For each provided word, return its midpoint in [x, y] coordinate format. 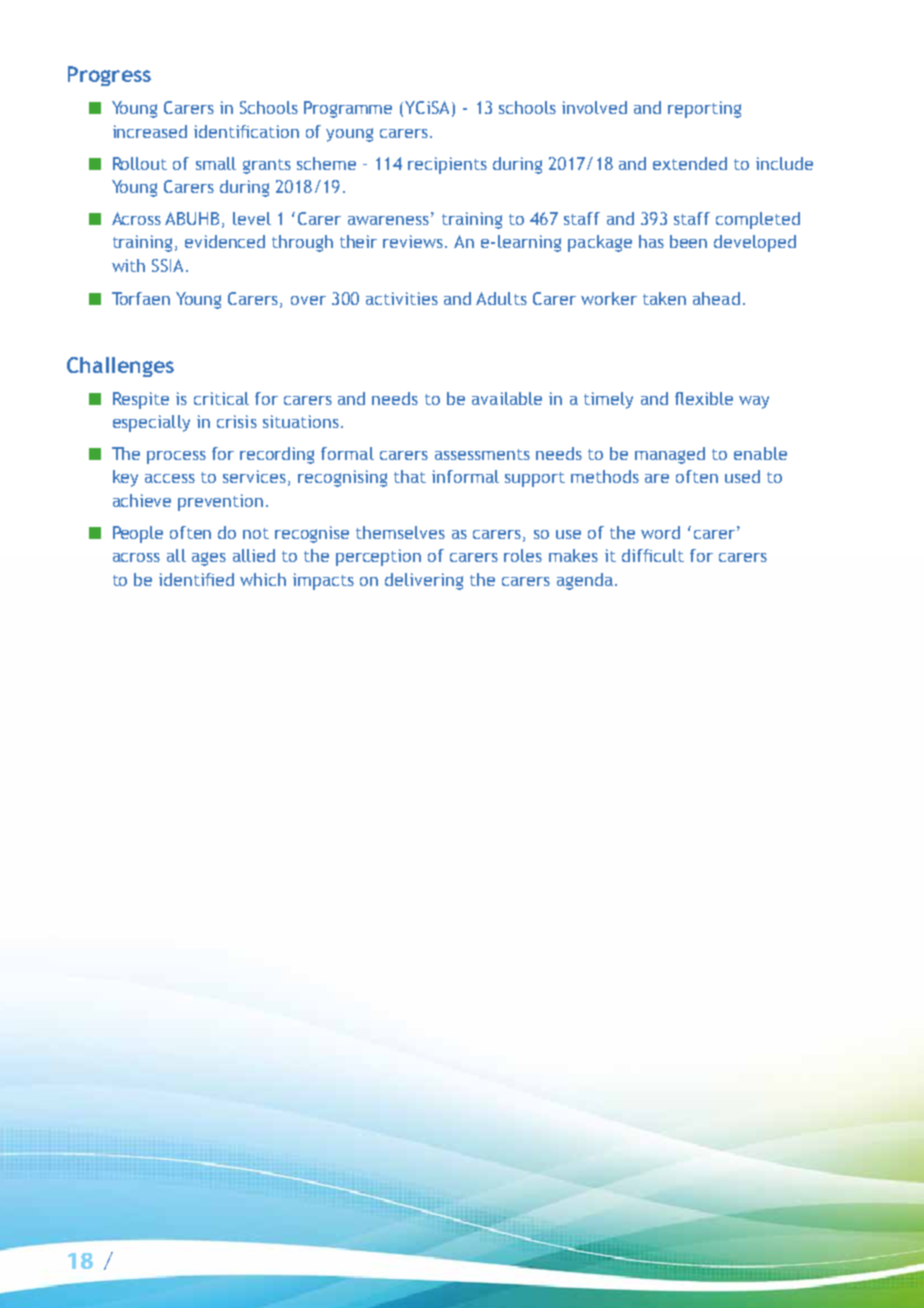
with [128, 265]
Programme [348, 109]
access [170, 478]
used [742, 476]
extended [690, 163]
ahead [716, 298]
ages [209, 559]
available [507, 398]
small [216, 163]
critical [221, 398]
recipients [447, 165]
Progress [109, 76]
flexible [704, 398]
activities [402, 298]
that [410, 476]
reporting [704, 109]
